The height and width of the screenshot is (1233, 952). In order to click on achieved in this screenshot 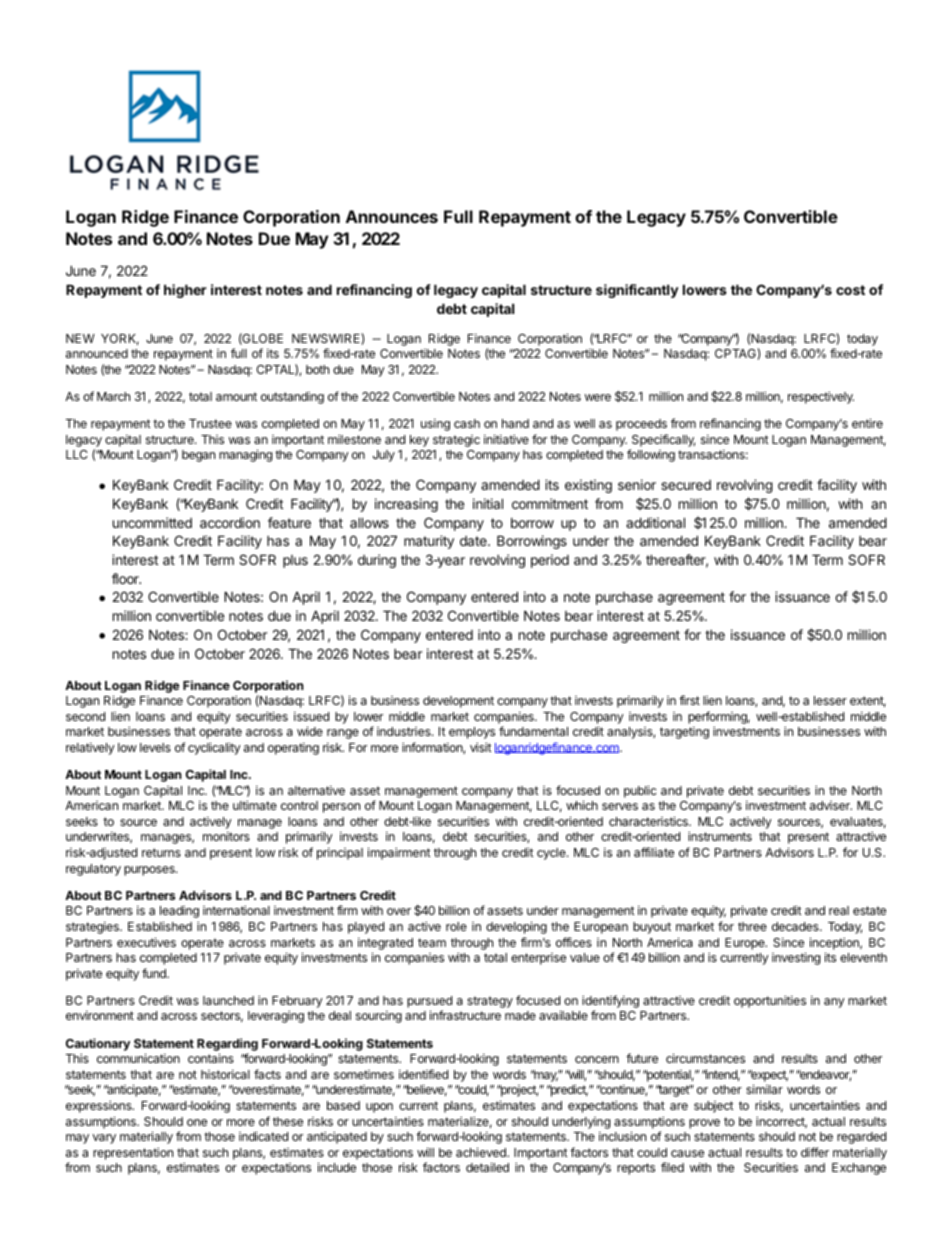, I will do `click(482, 1152)`.
